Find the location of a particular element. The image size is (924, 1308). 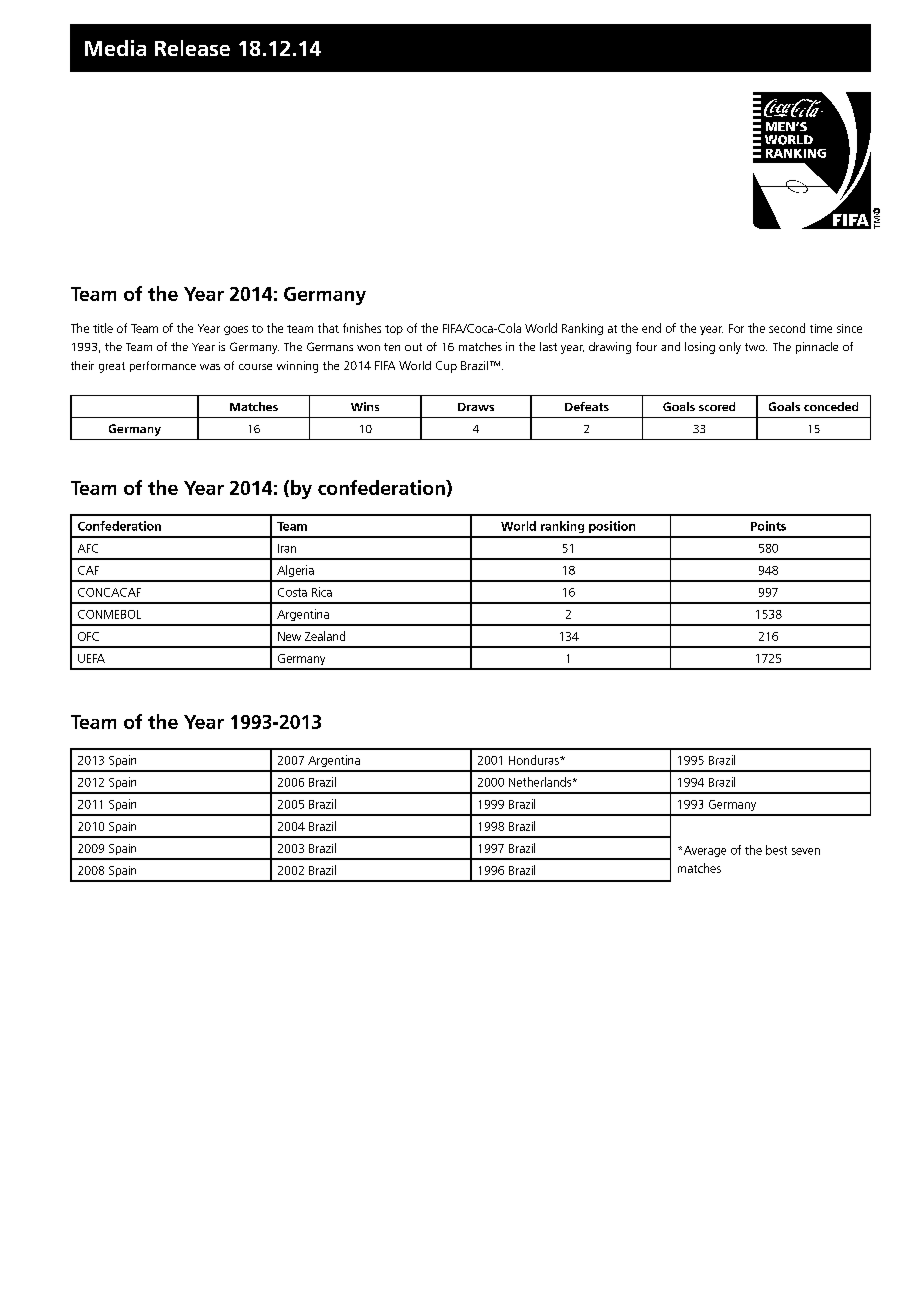

Draws is located at coordinates (476, 407).
